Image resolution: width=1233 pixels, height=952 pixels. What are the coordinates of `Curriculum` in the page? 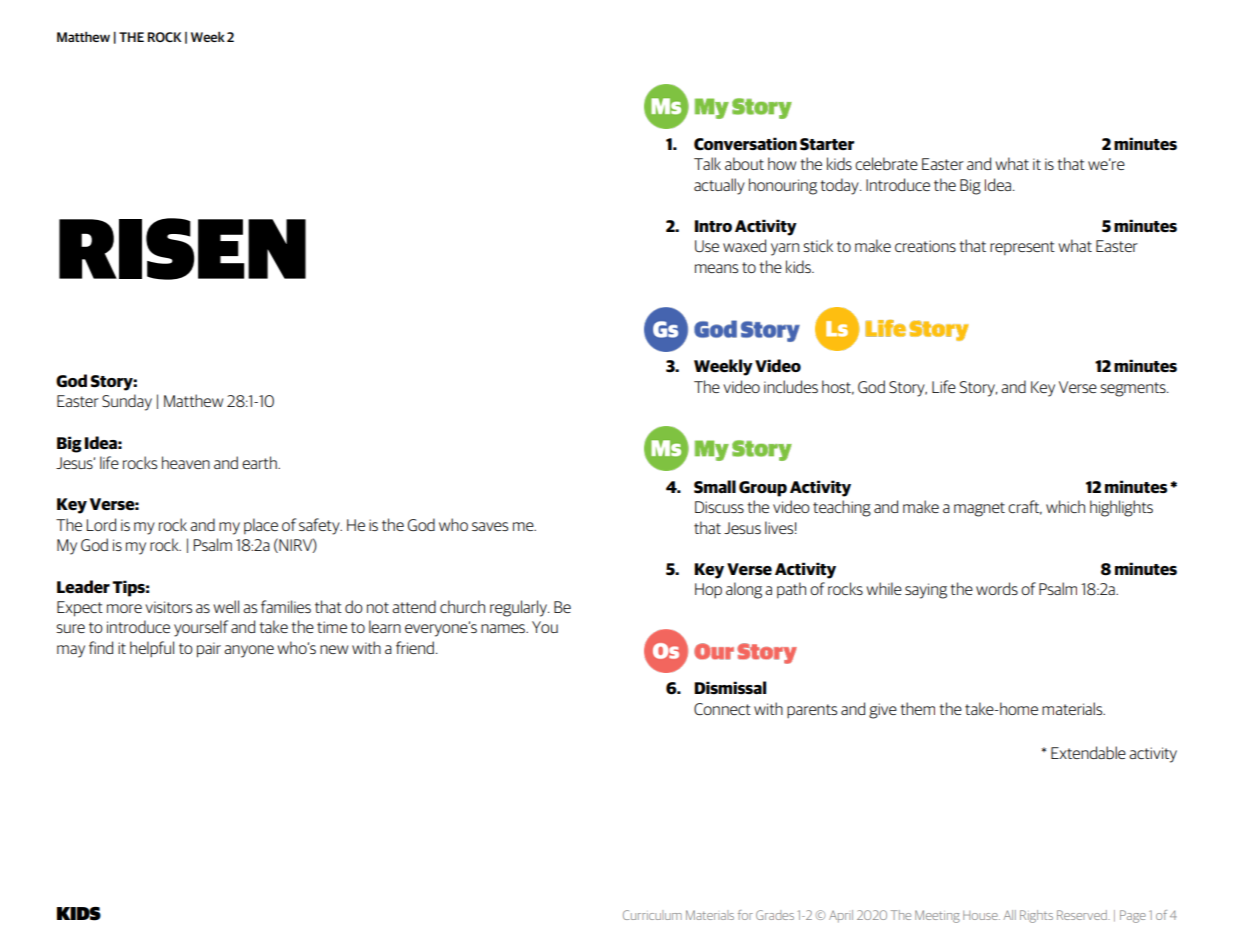 It's located at (652, 915).
